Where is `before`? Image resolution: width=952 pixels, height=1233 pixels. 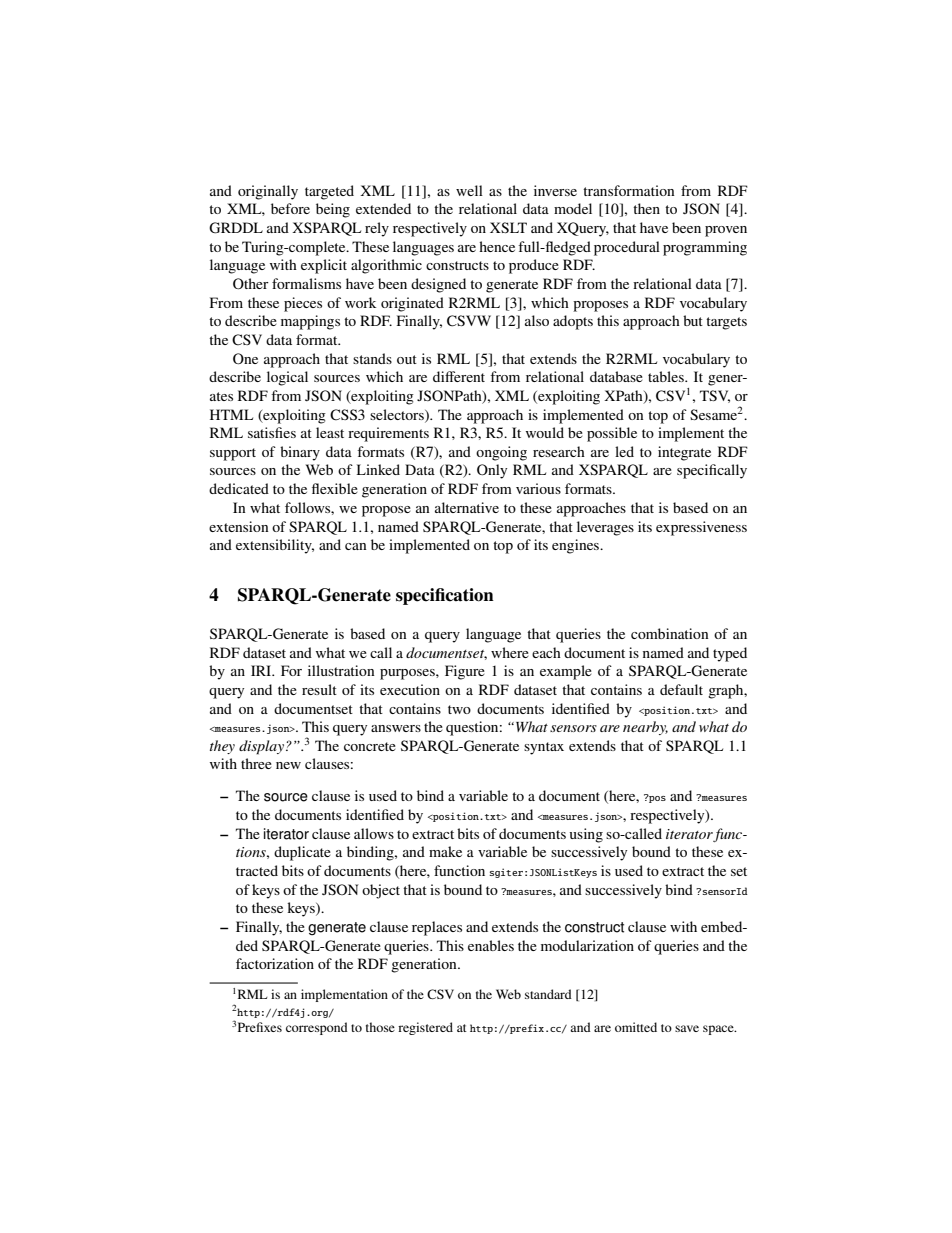
before is located at coordinates (290, 208).
